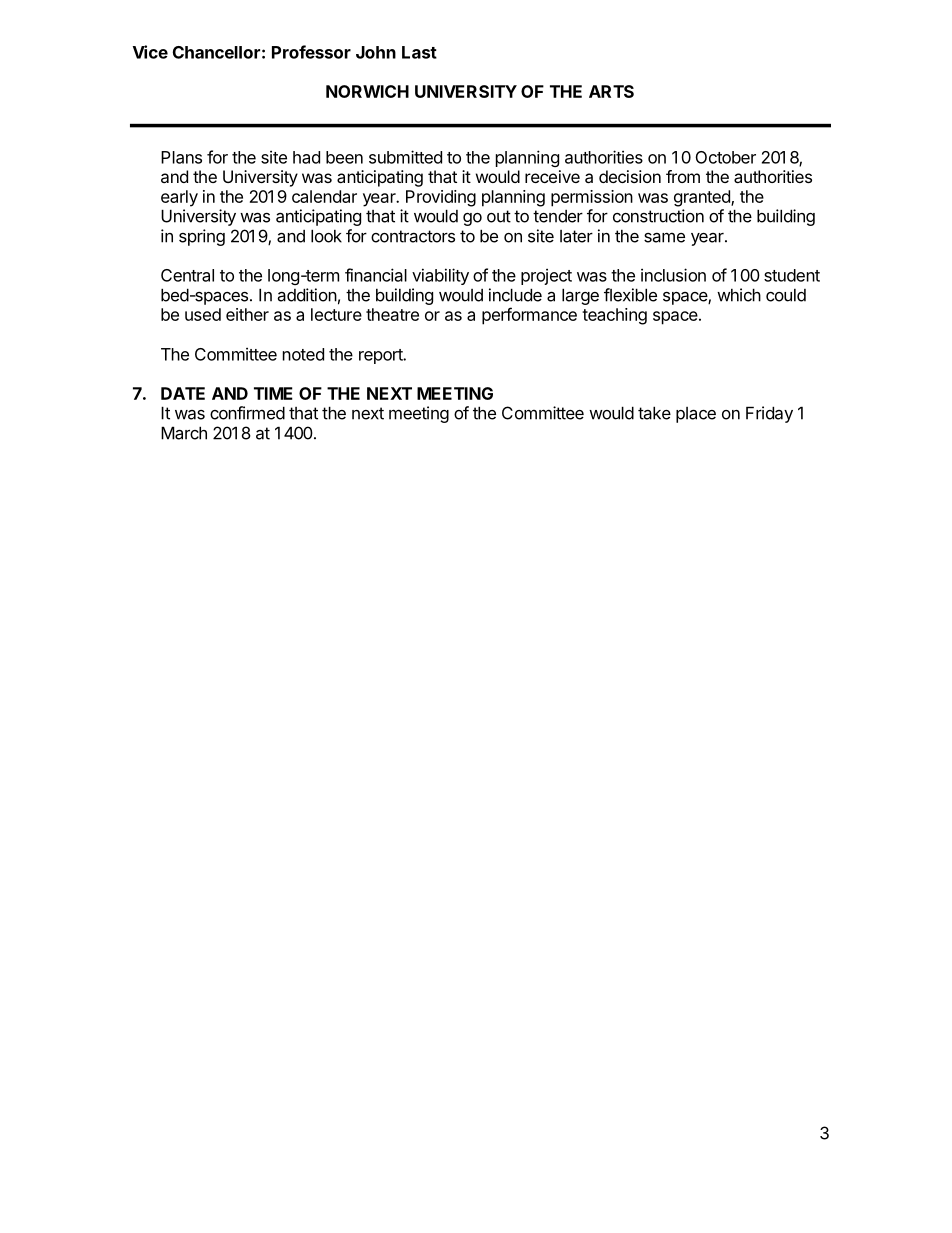 The height and width of the screenshot is (1233, 952). I want to click on take, so click(654, 413).
